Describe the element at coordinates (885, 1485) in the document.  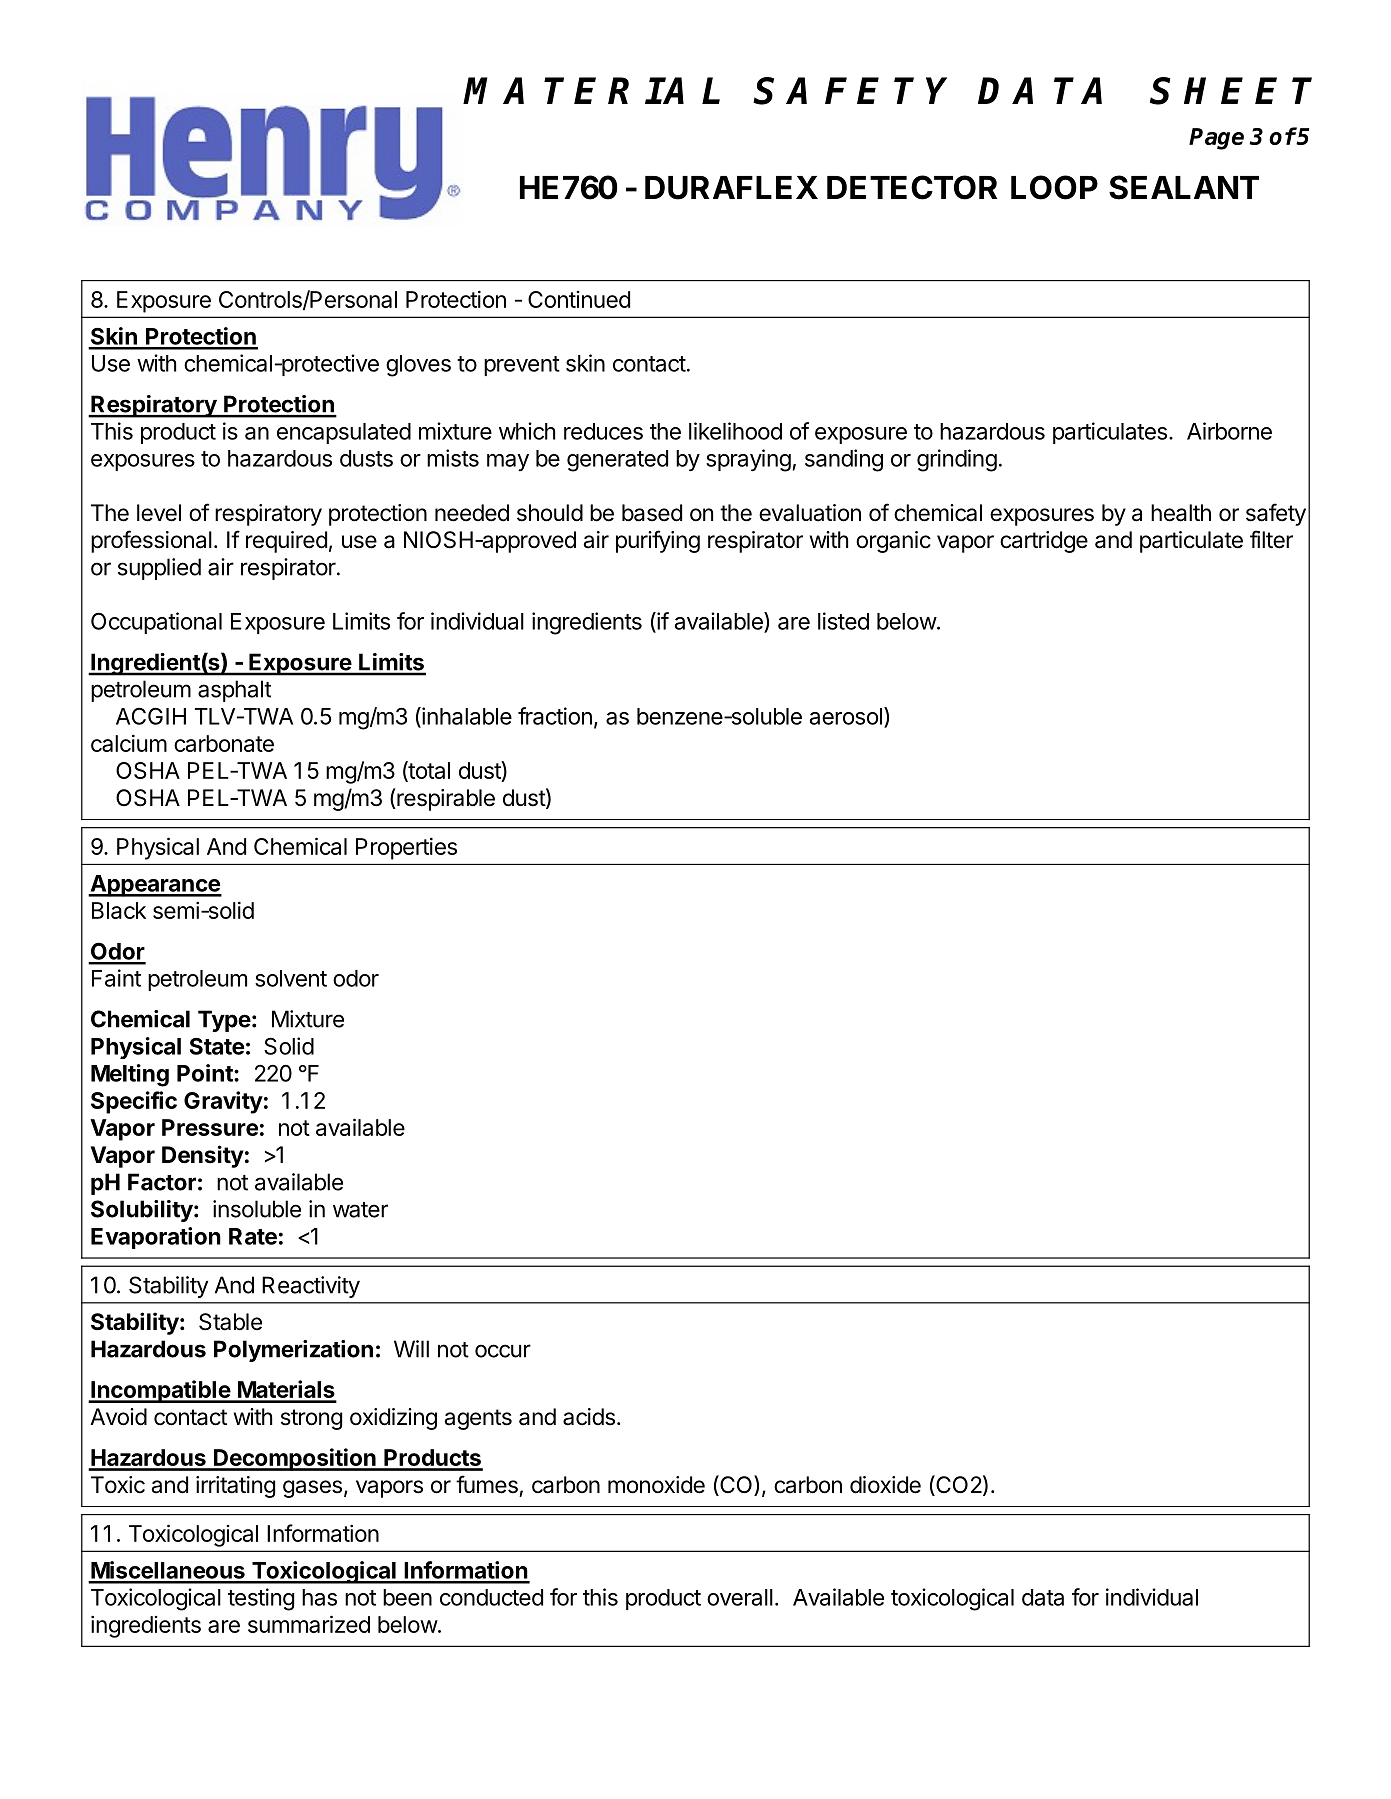
I see `dioxide` at that location.
